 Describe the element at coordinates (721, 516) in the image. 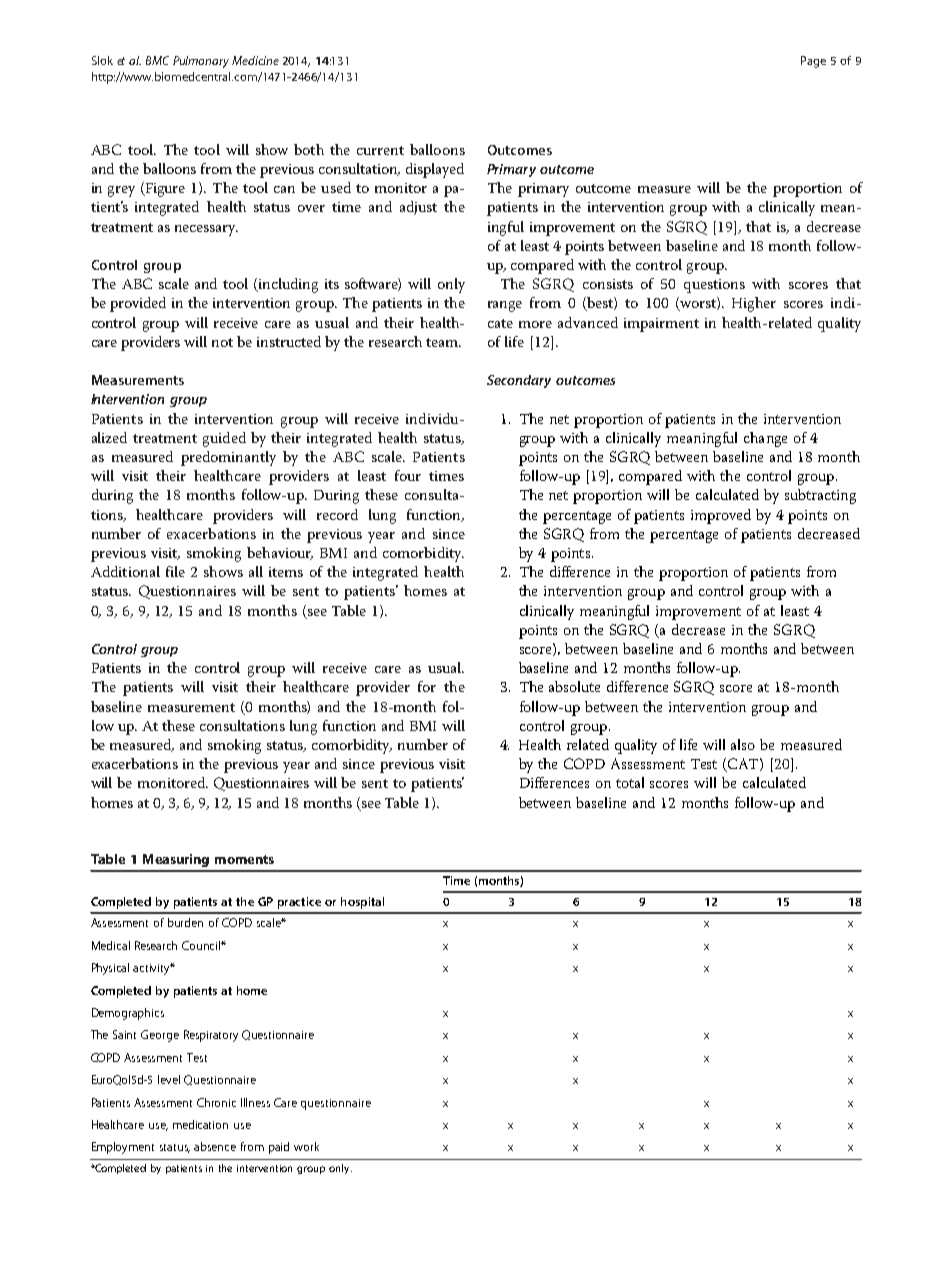

I see `improved` at that location.
